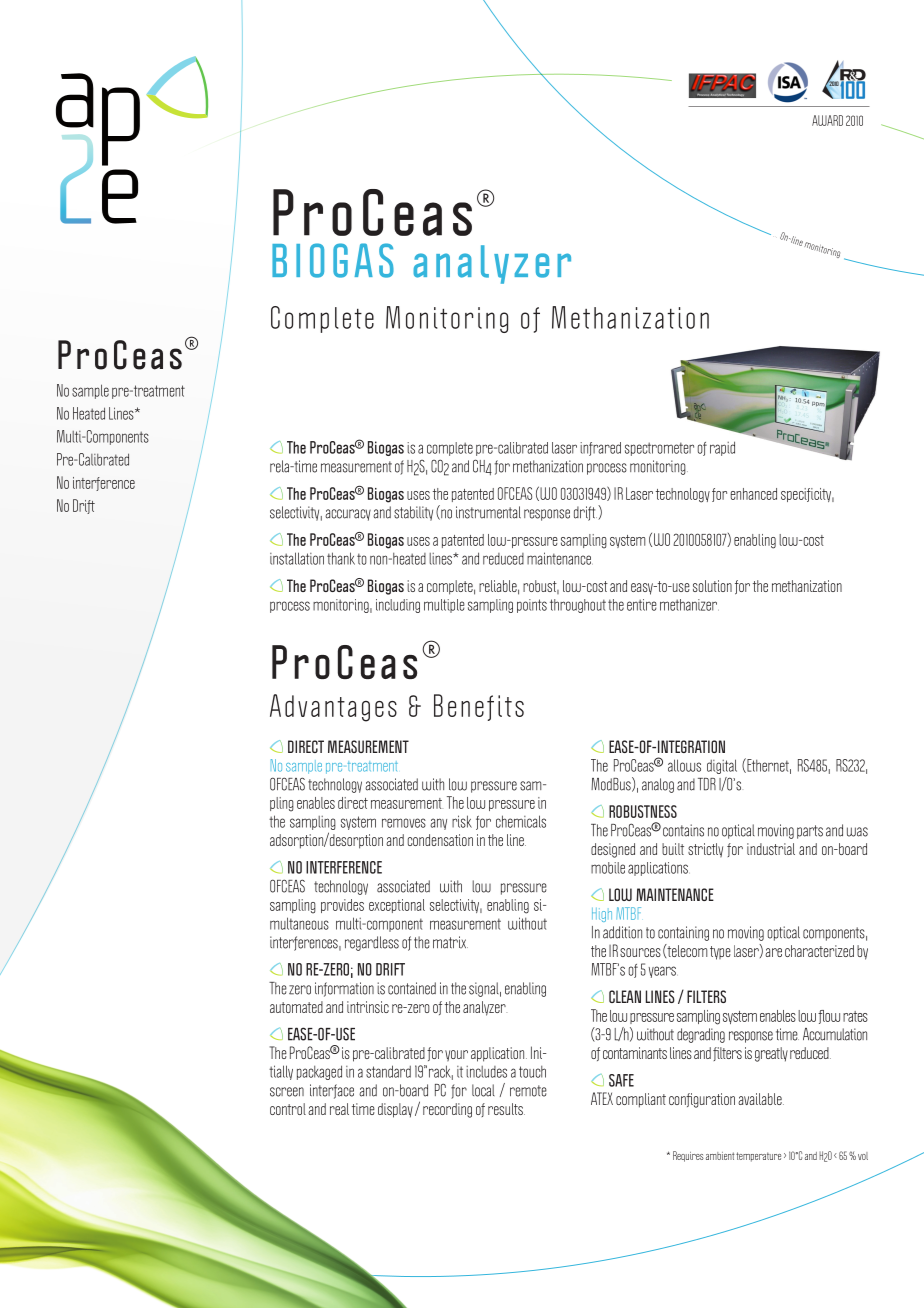  What do you see at coordinates (413, 513) in the image?
I see `stability` at bounding box center [413, 513].
